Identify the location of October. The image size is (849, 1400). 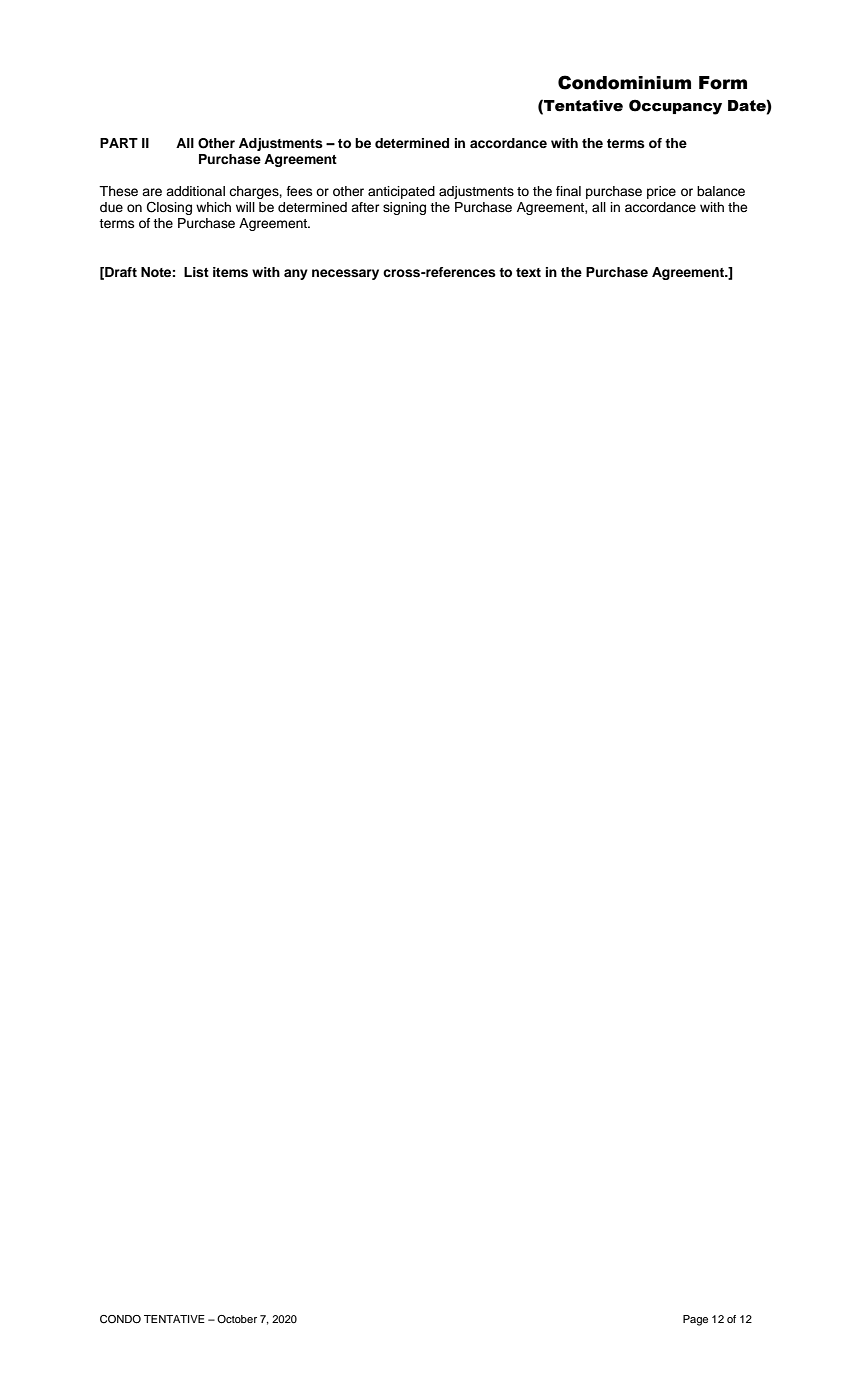
(237, 1319).
